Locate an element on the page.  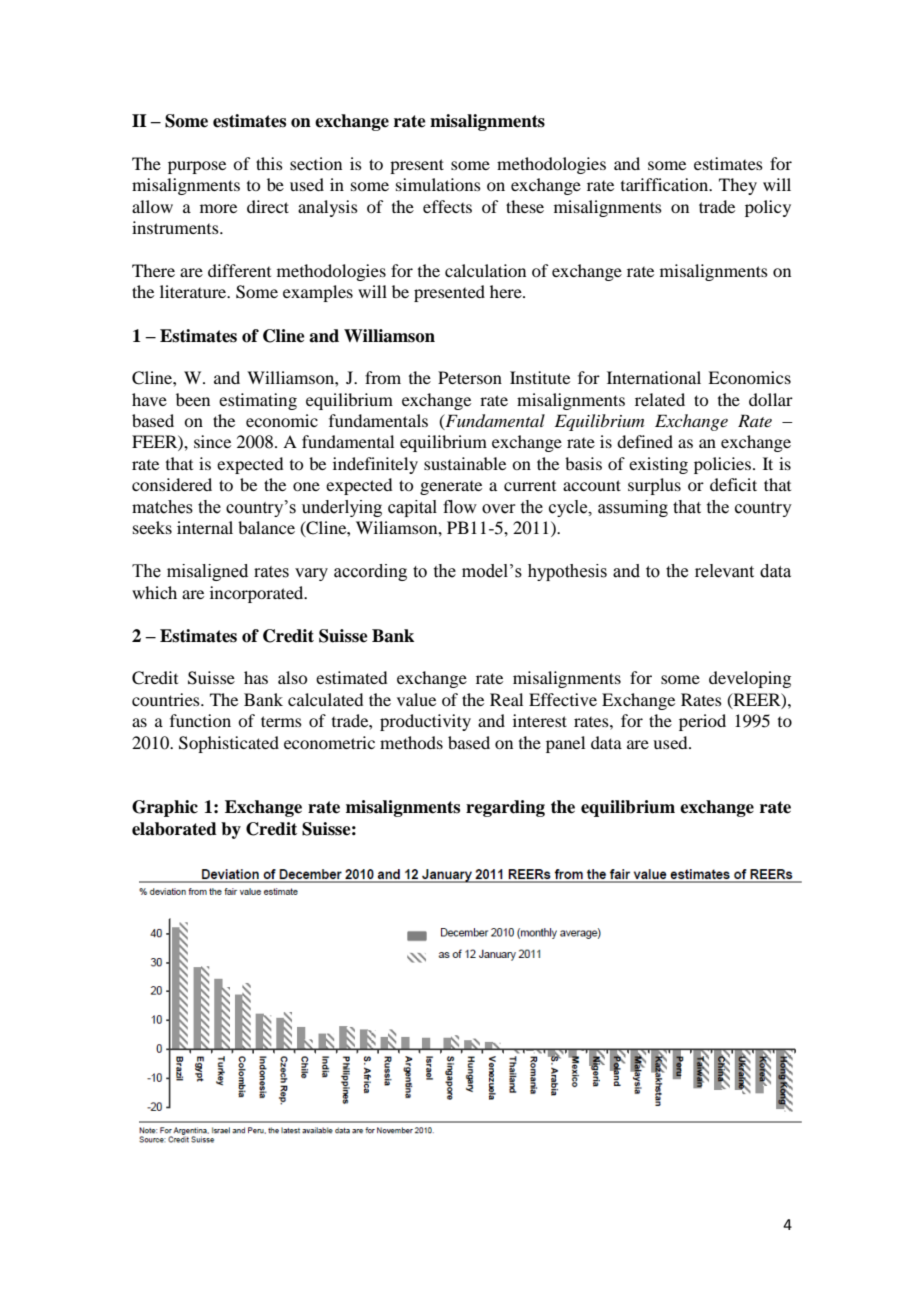
deficit is located at coordinates (733, 484).
